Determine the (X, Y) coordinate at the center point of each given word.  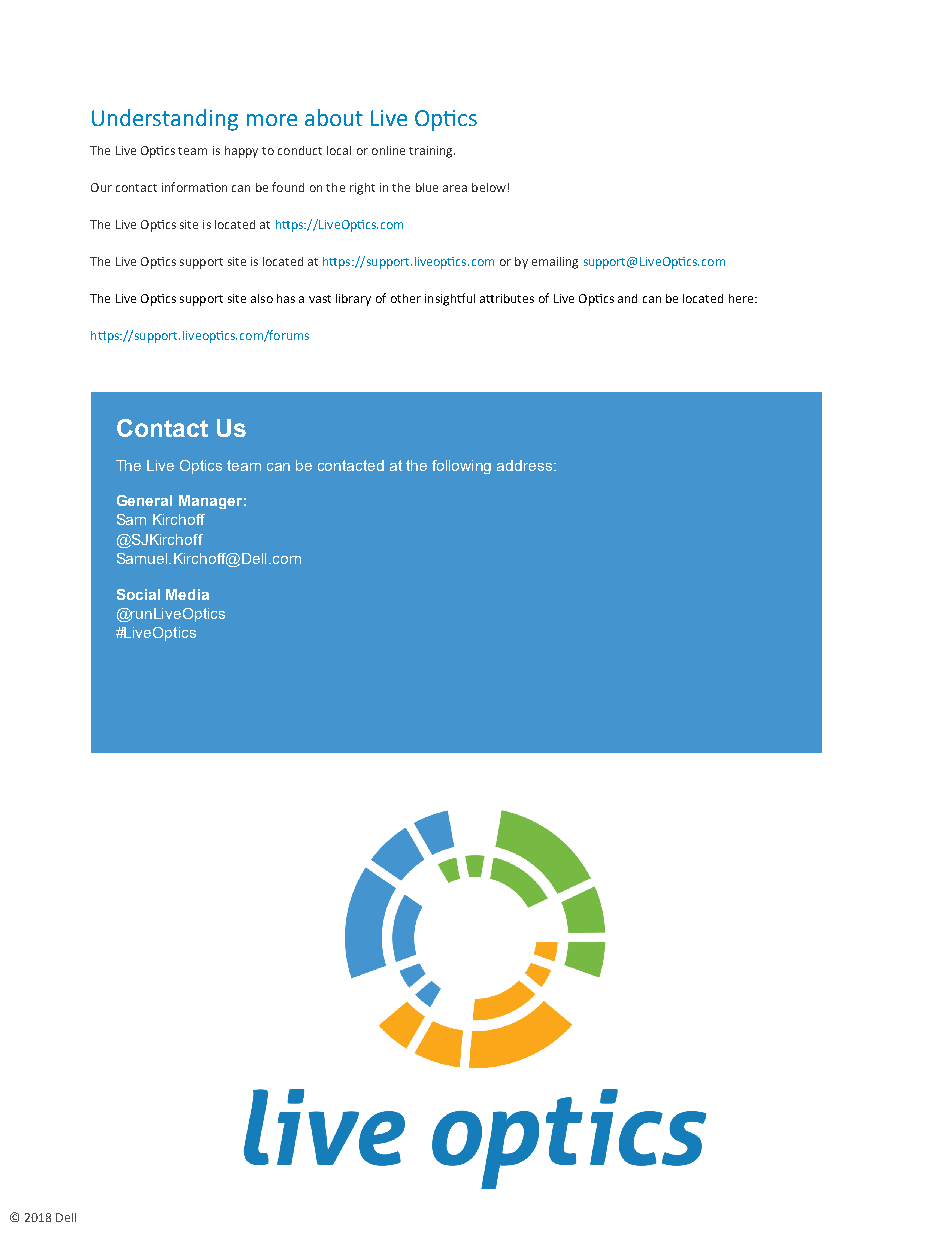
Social (138, 594)
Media (187, 594)
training (432, 152)
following (461, 467)
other (406, 298)
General (144, 500)
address (524, 465)
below (489, 187)
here (742, 298)
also (262, 298)
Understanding (165, 120)
